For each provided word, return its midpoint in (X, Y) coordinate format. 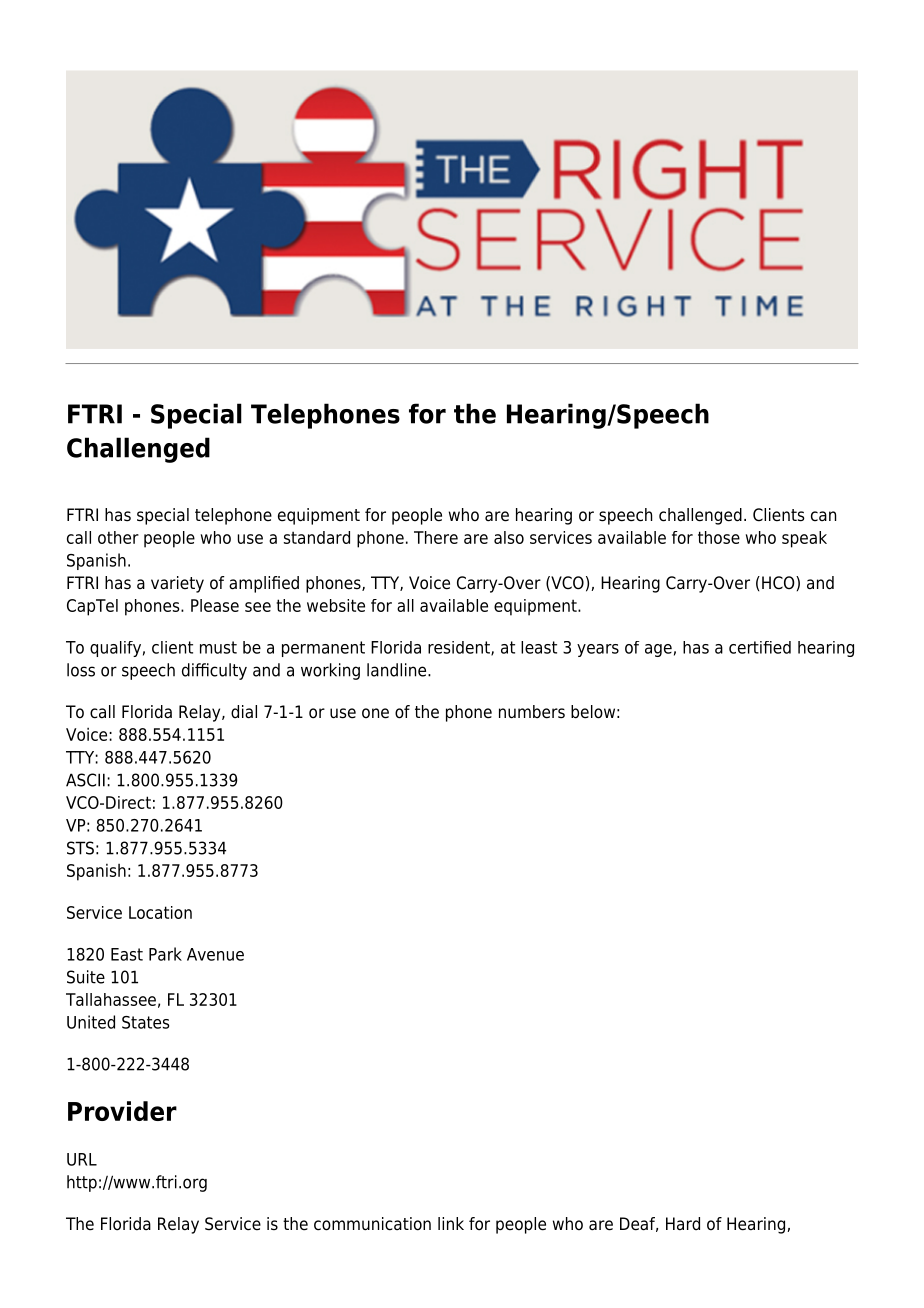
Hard (683, 1223)
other (118, 537)
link (451, 1223)
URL (82, 1159)
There (436, 537)
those (719, 537)
